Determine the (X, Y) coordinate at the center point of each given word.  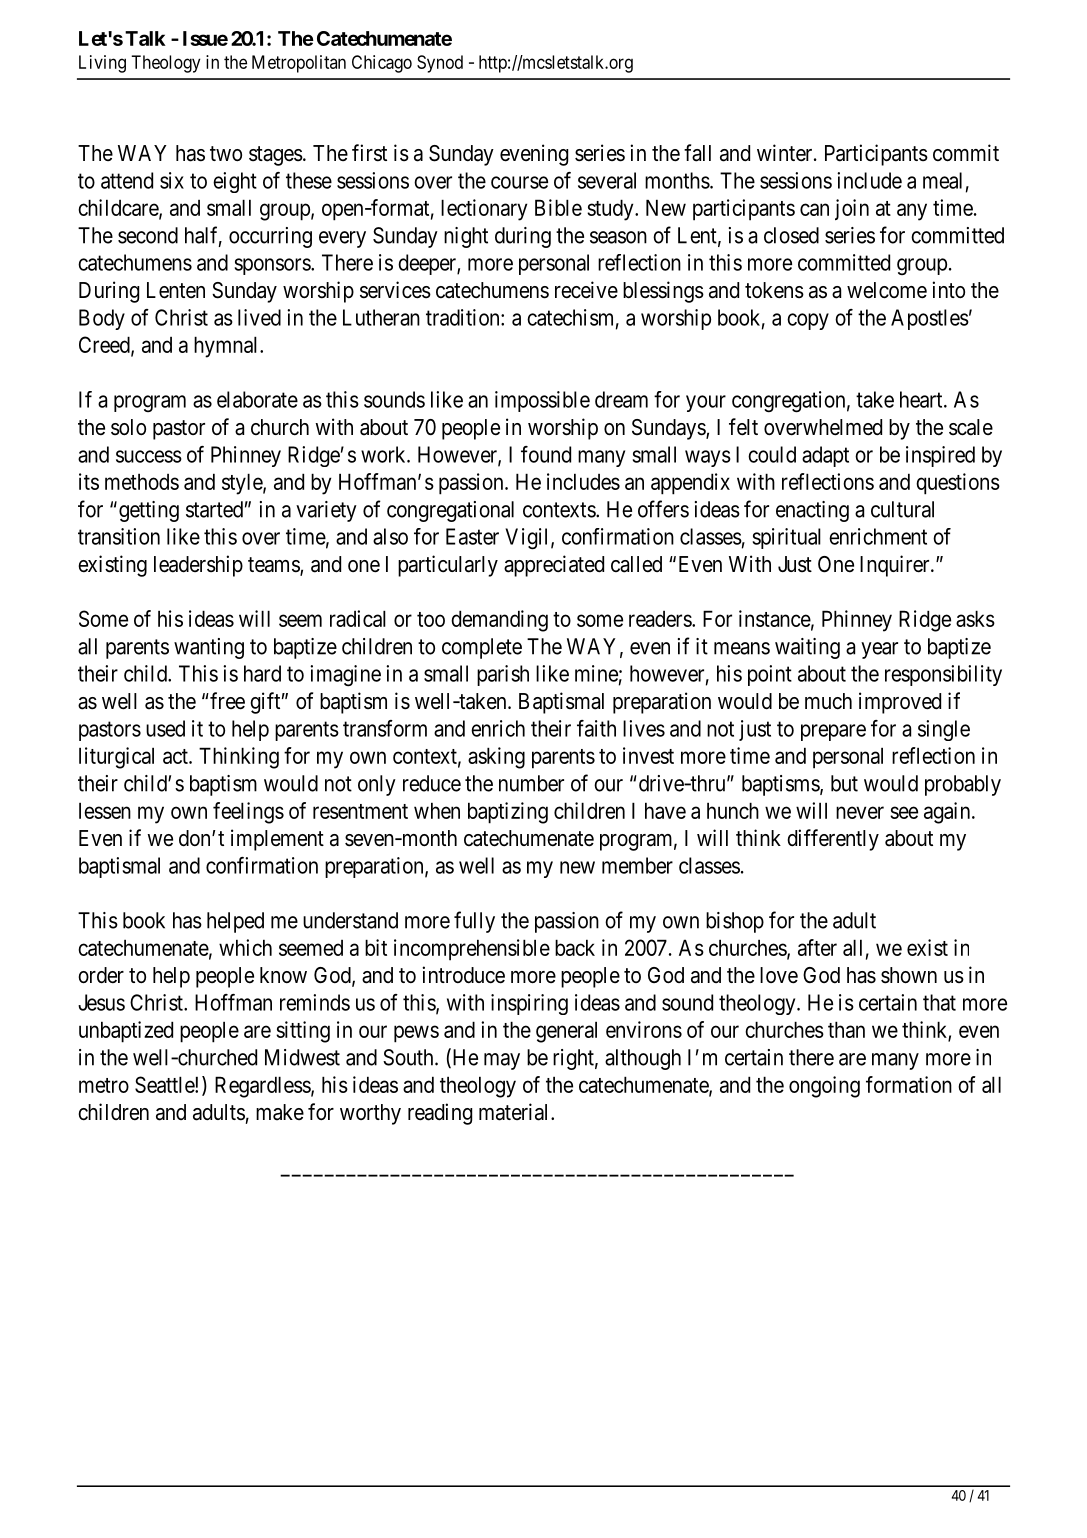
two (226, 153)
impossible (542, 401)
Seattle (165, 1084)
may (502, 1061)
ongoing (824, 1087)
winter (786, 153)
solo (128, 427)
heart (922, 399)
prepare (833, 732)
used (165, 728)
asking (496, 758)
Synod (440, 64)
